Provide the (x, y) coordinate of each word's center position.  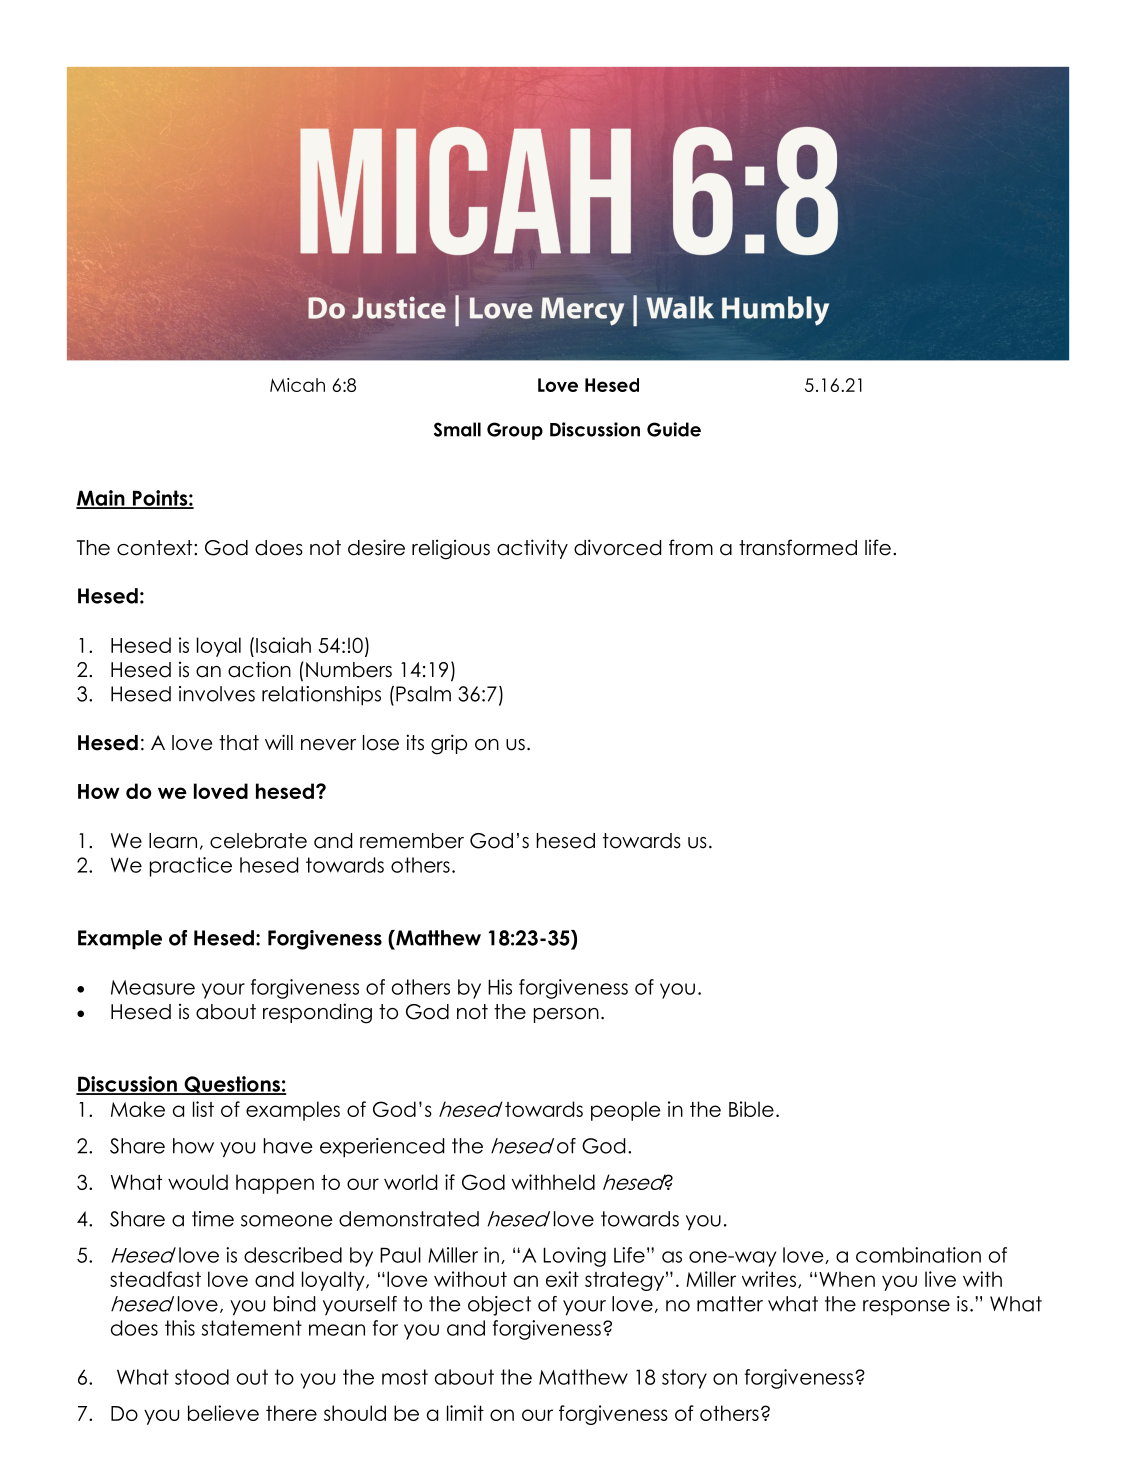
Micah (297, 385)
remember (412, 841)
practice (191, 867)
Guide (674, 429)
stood (202, 1377)
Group (515, 431)
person (566, 1015)
